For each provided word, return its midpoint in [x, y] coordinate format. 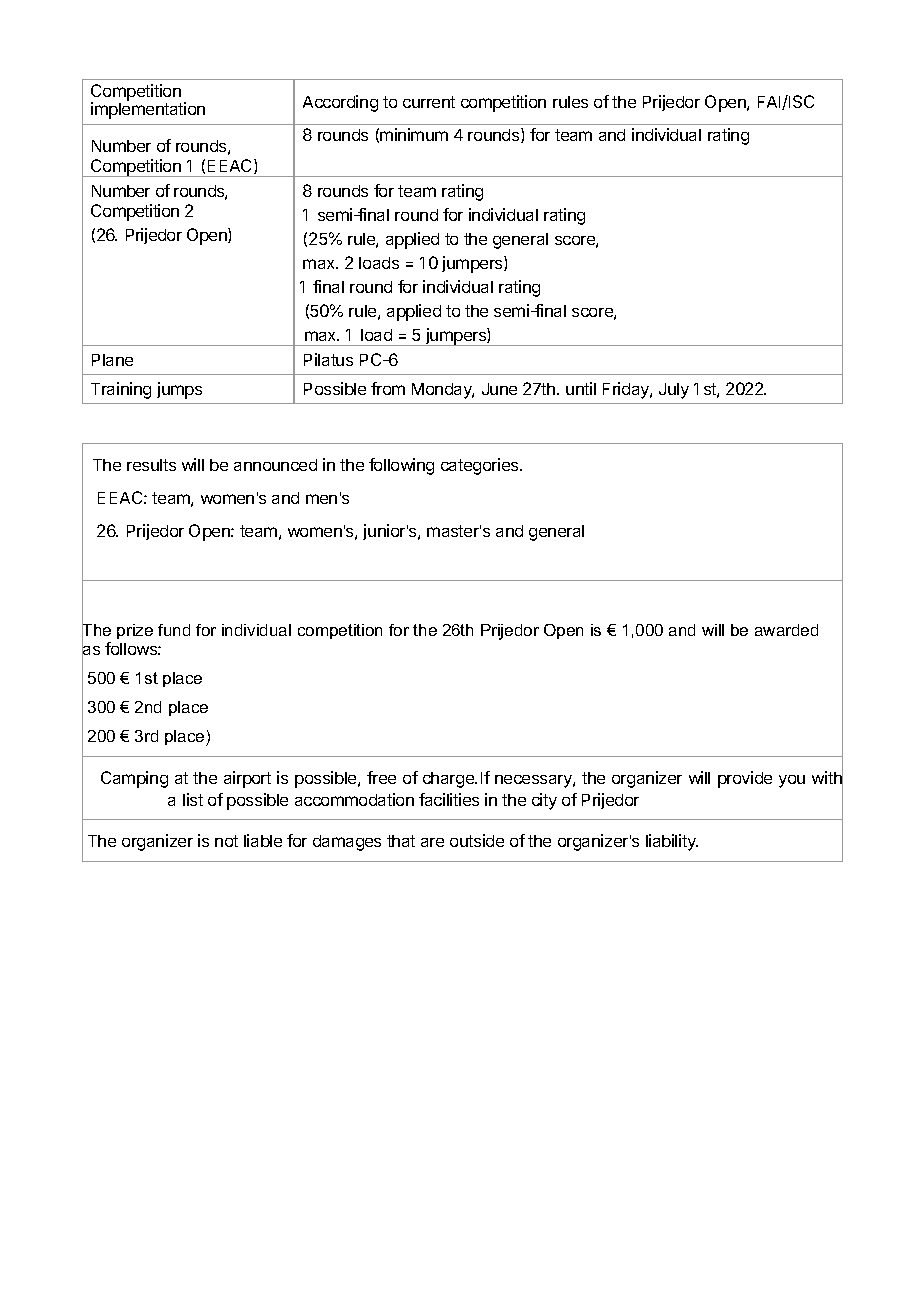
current [429, 102]
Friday [627, 390]
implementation [148, 110]
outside [477, 840]
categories [481, 466]
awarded [786, 630]
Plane [112, 360]
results [151, 465]
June [499, 389]
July [674, 391]
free [381, 777]
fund [174, 630]
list [193, 799]
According [340, 103]
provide [745, 779]
